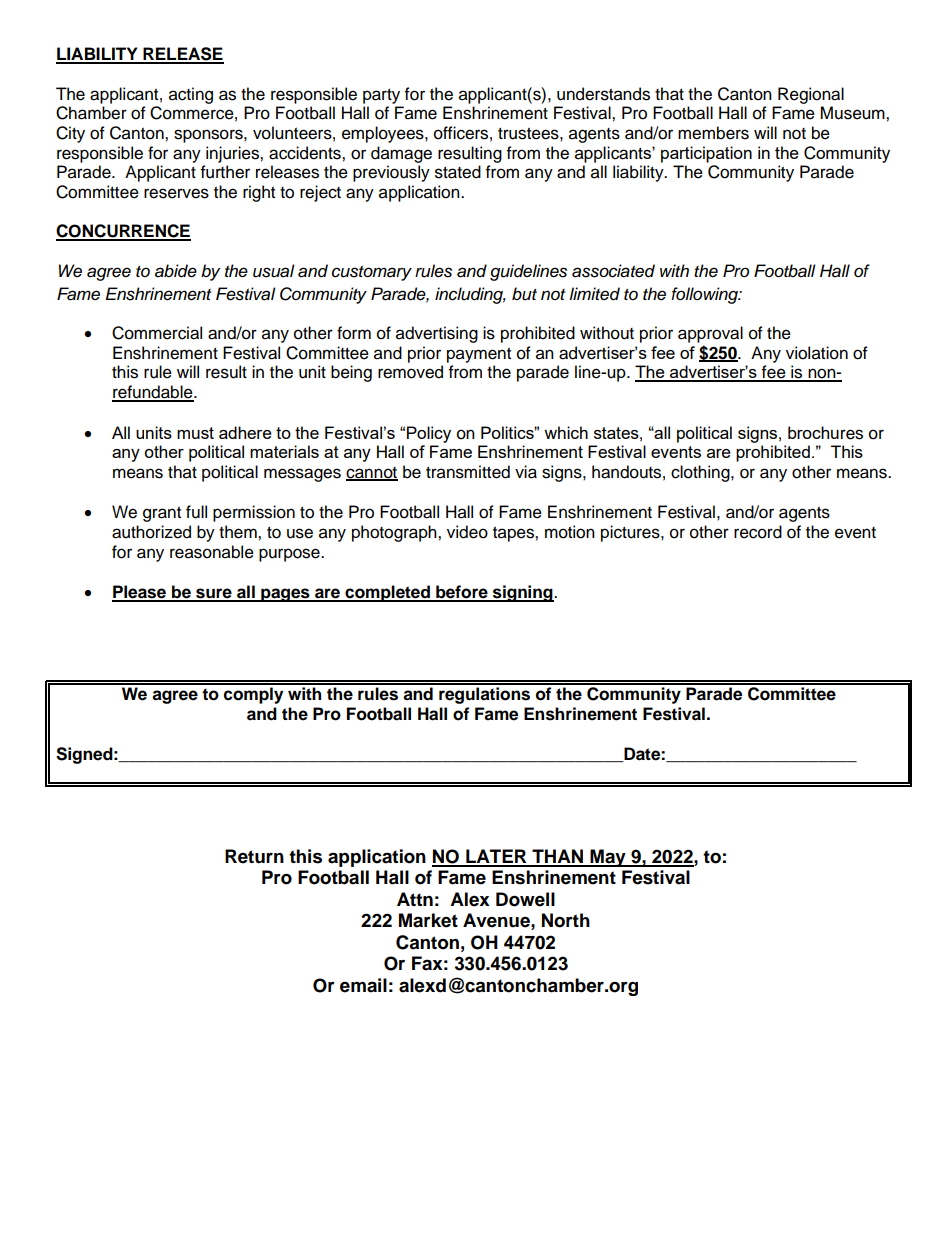 This screenshot has width=952, height=1233. Describe the element at coordinates (701, 473) in the screenshot. I see `clothing` at that location.
